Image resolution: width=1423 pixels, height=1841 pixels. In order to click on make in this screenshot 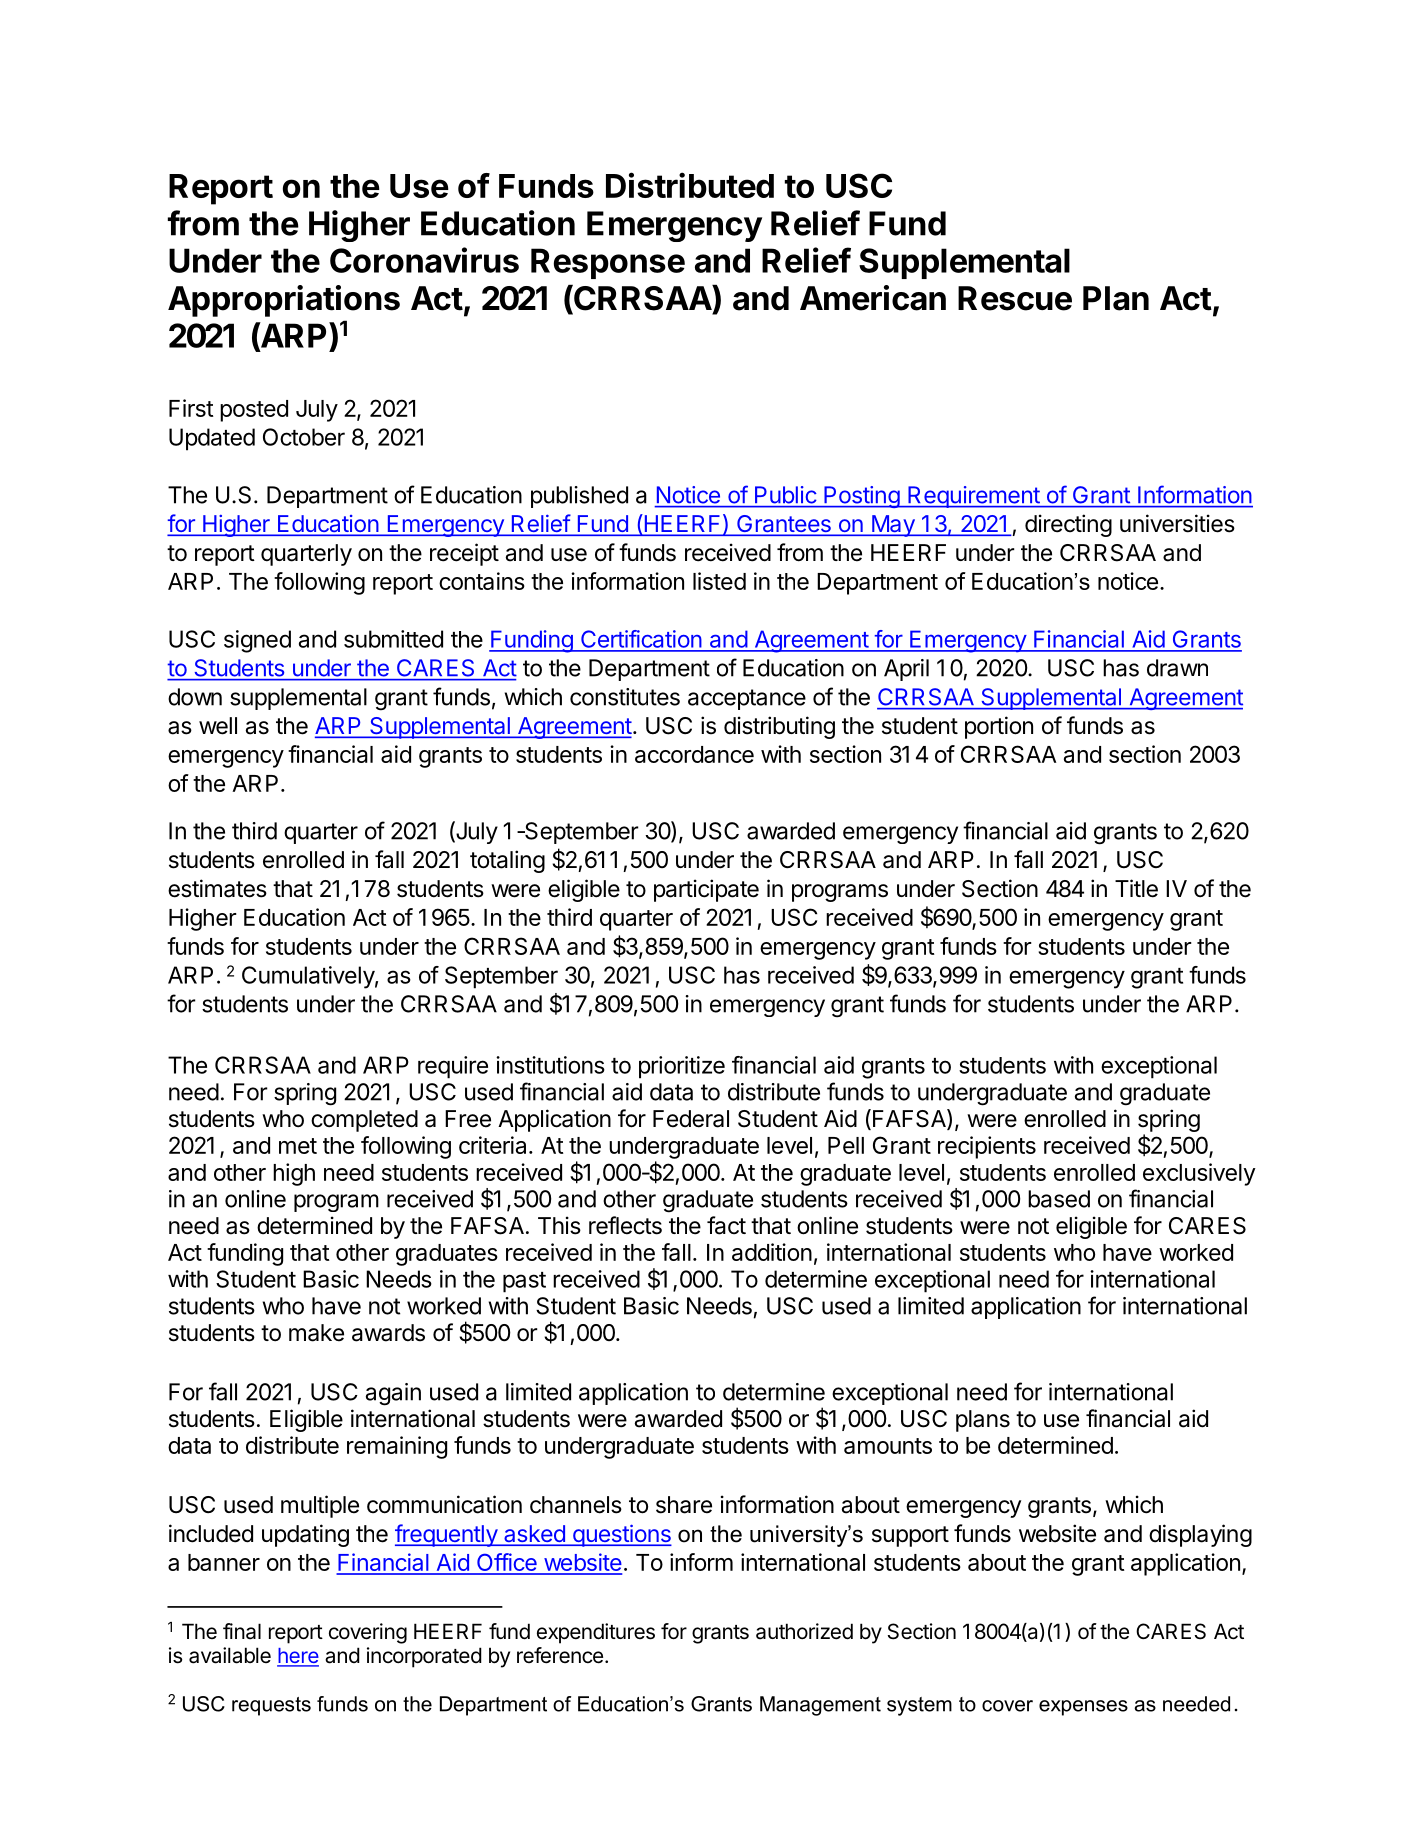, I will do `click(316, 1333)`.
